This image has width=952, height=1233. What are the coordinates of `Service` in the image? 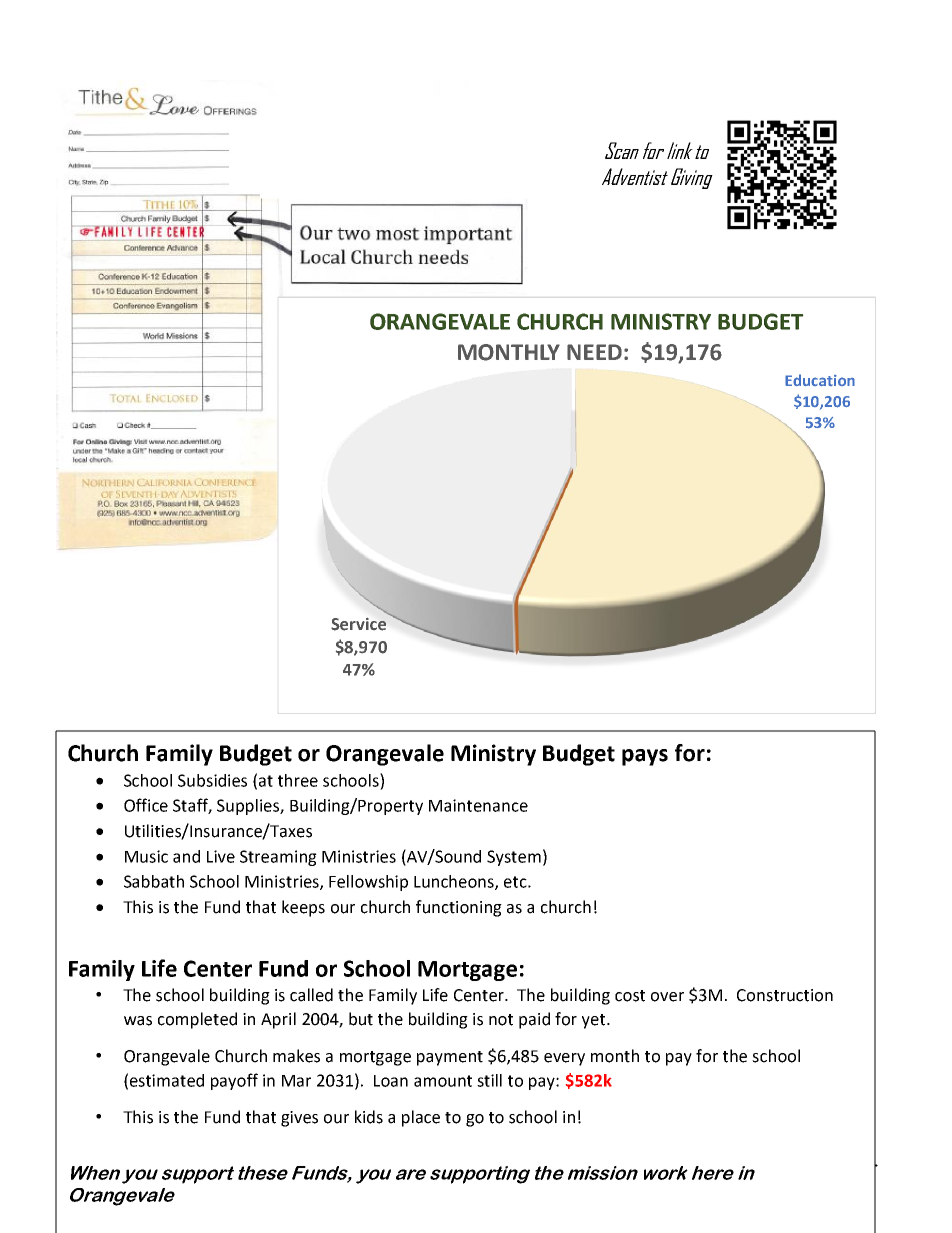 It's located at (358, 624).
